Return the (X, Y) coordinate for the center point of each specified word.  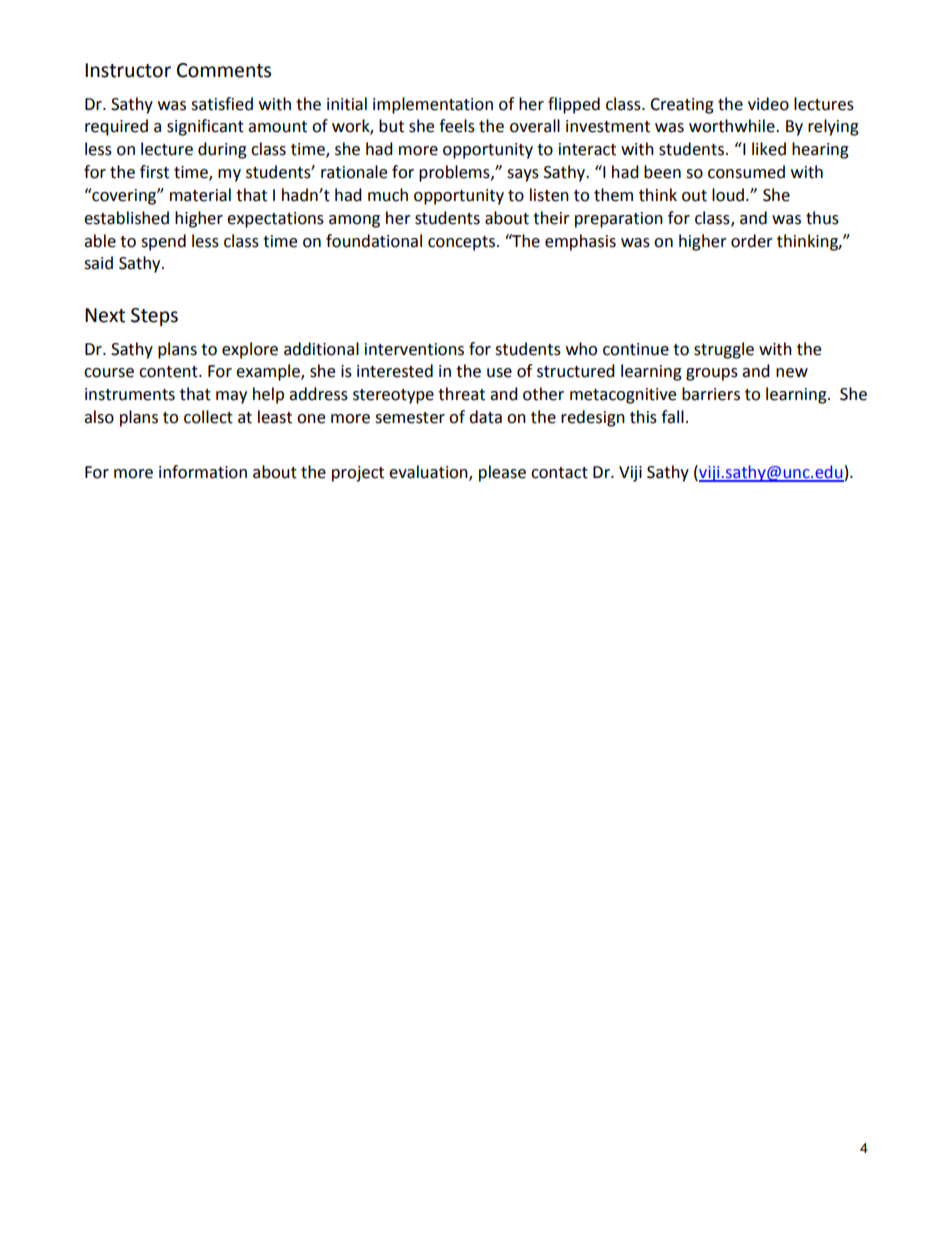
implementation (433, 105)
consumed (746, 172)
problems (455, 173)
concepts (461, 243)
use (499, 373)
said (98, 263)
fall (672, 417)
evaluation (429, 473)
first (154, 172)
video (768, 104)
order (752, 241)
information (203, 472)
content (169, 372)
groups (712, 374)
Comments (224, 70)
